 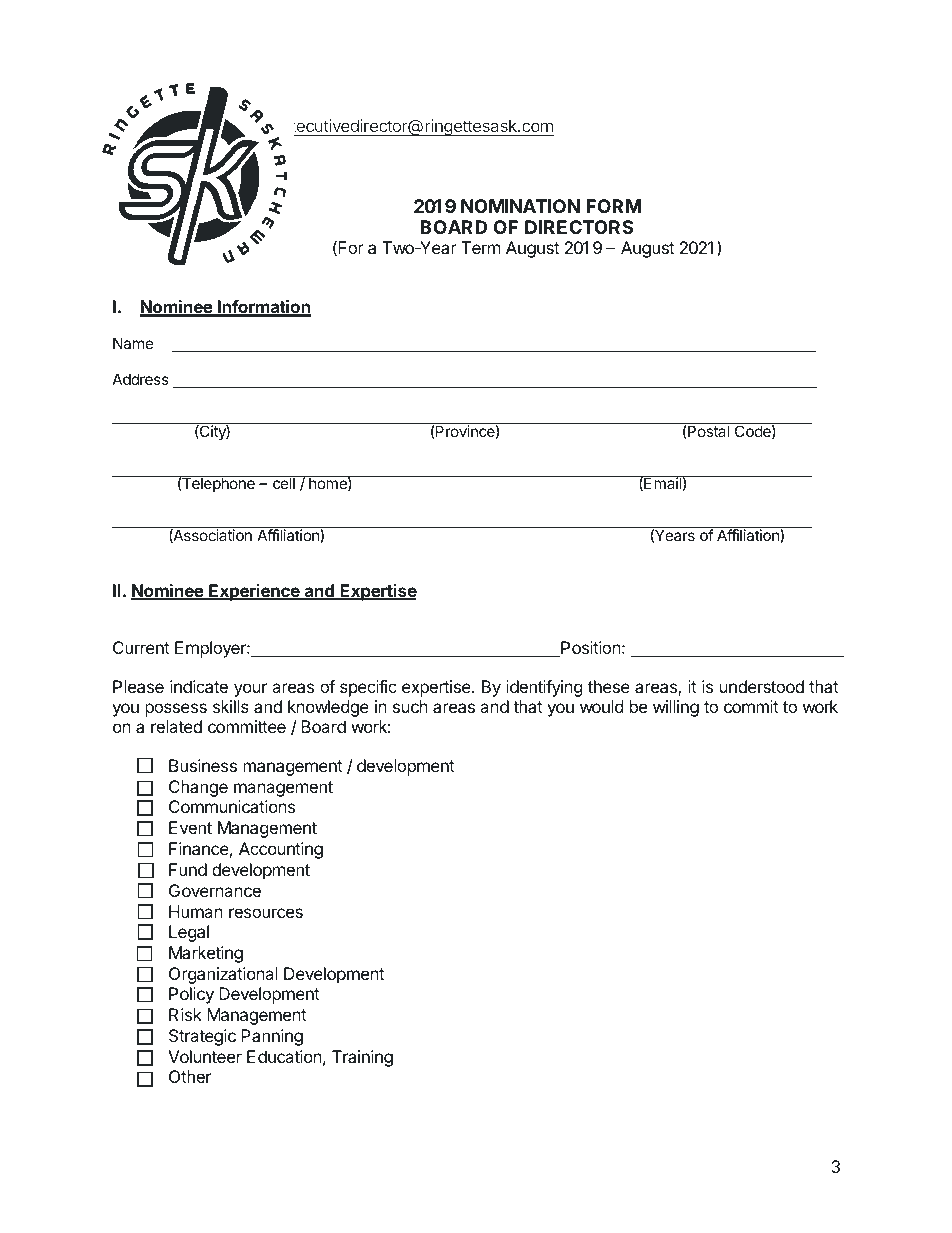 What do you see at coordinates (481, 247) in the screenshot?
I see `Term` at bounding box center [481, 247].
